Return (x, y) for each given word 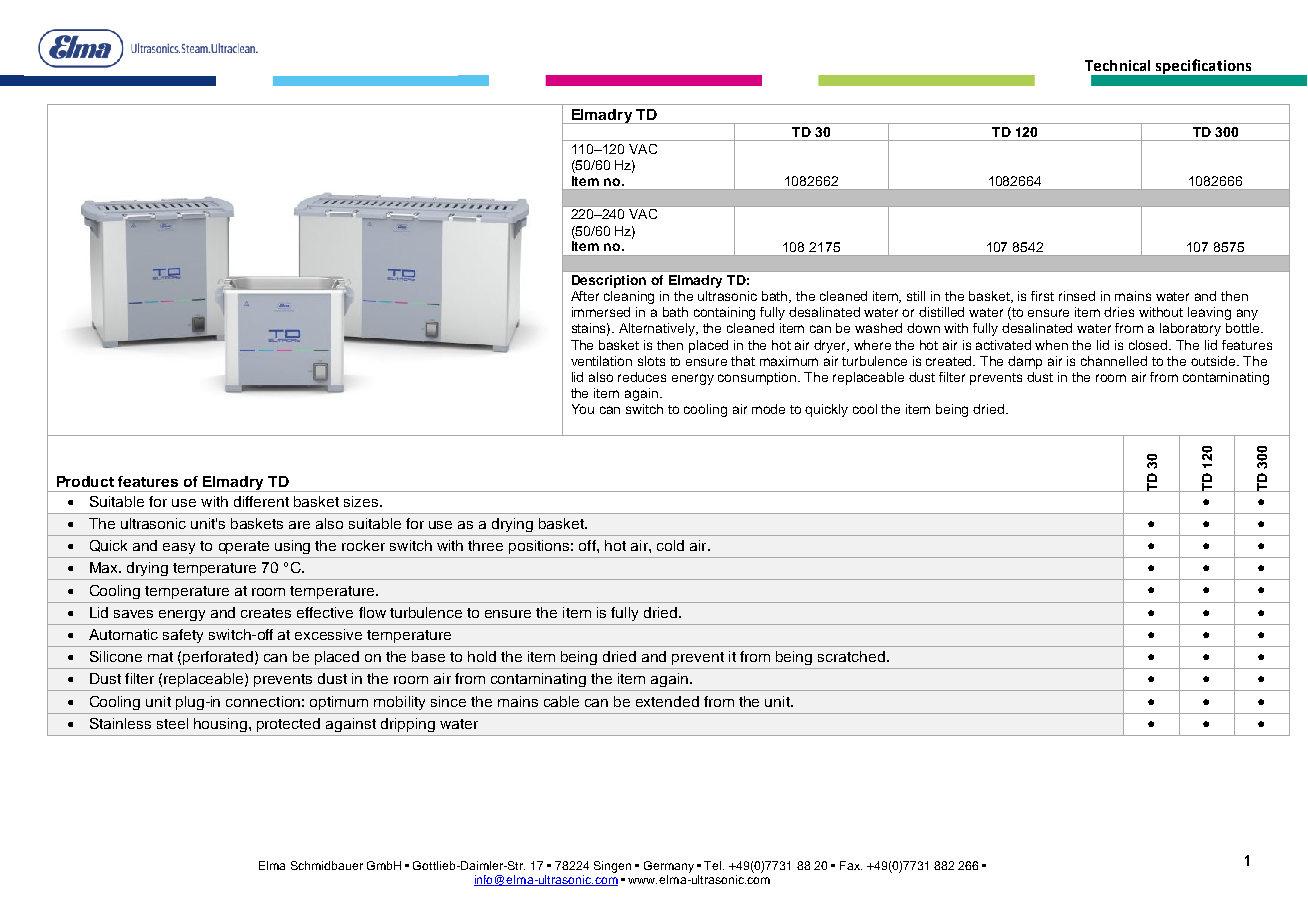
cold (670, 545)
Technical (1117, 65)
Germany (669, 867)
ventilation (601, 361)
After (585, 296)
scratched (851, 656)
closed (1150, 345)
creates (266, 613)
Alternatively (658, 329)
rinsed (1077, 296)
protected (288, 725)
